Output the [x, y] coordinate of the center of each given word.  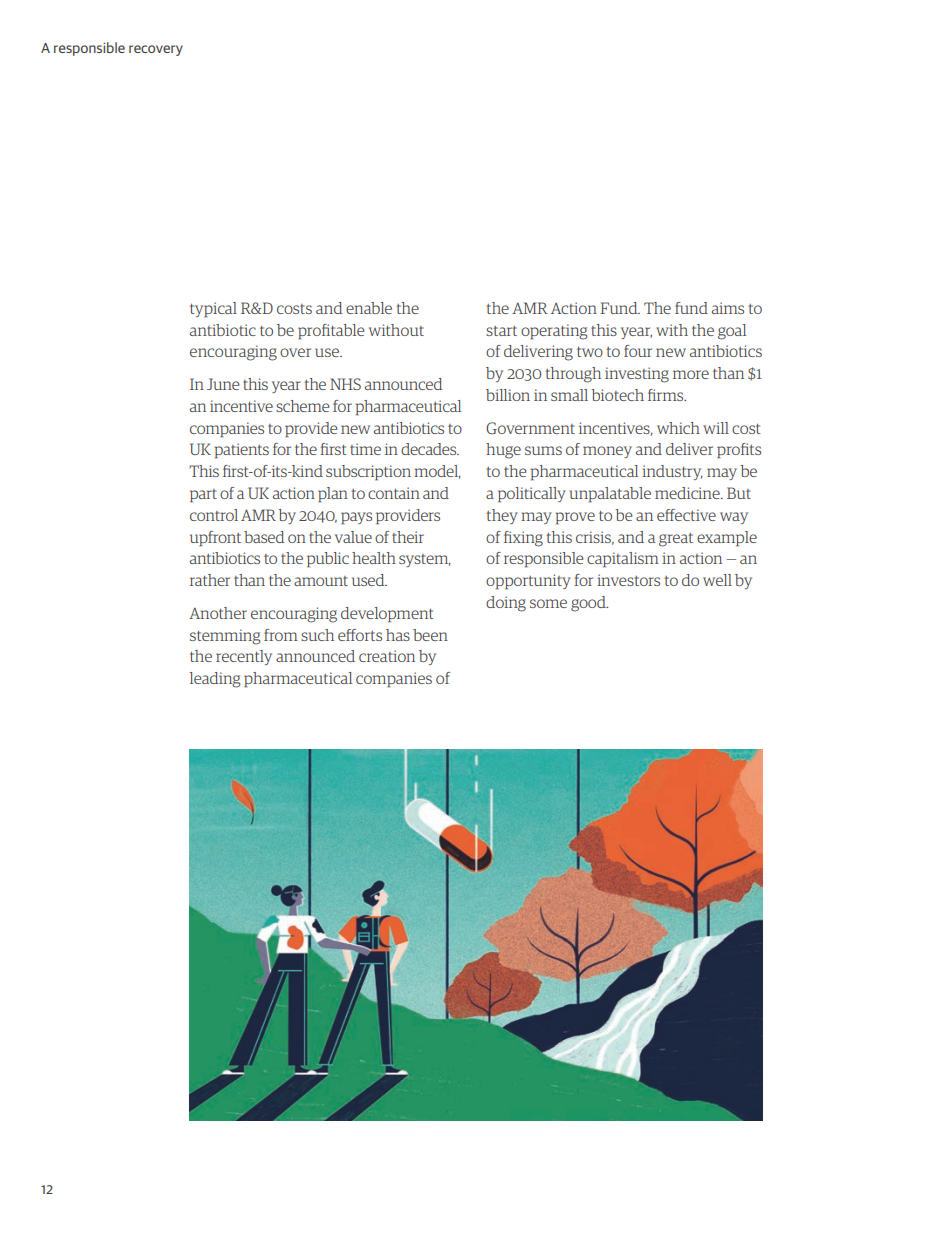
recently [244, 657]
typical [213, 309]
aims [728, 308]
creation [387, 656]
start [501, 331]
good [589, 604]
